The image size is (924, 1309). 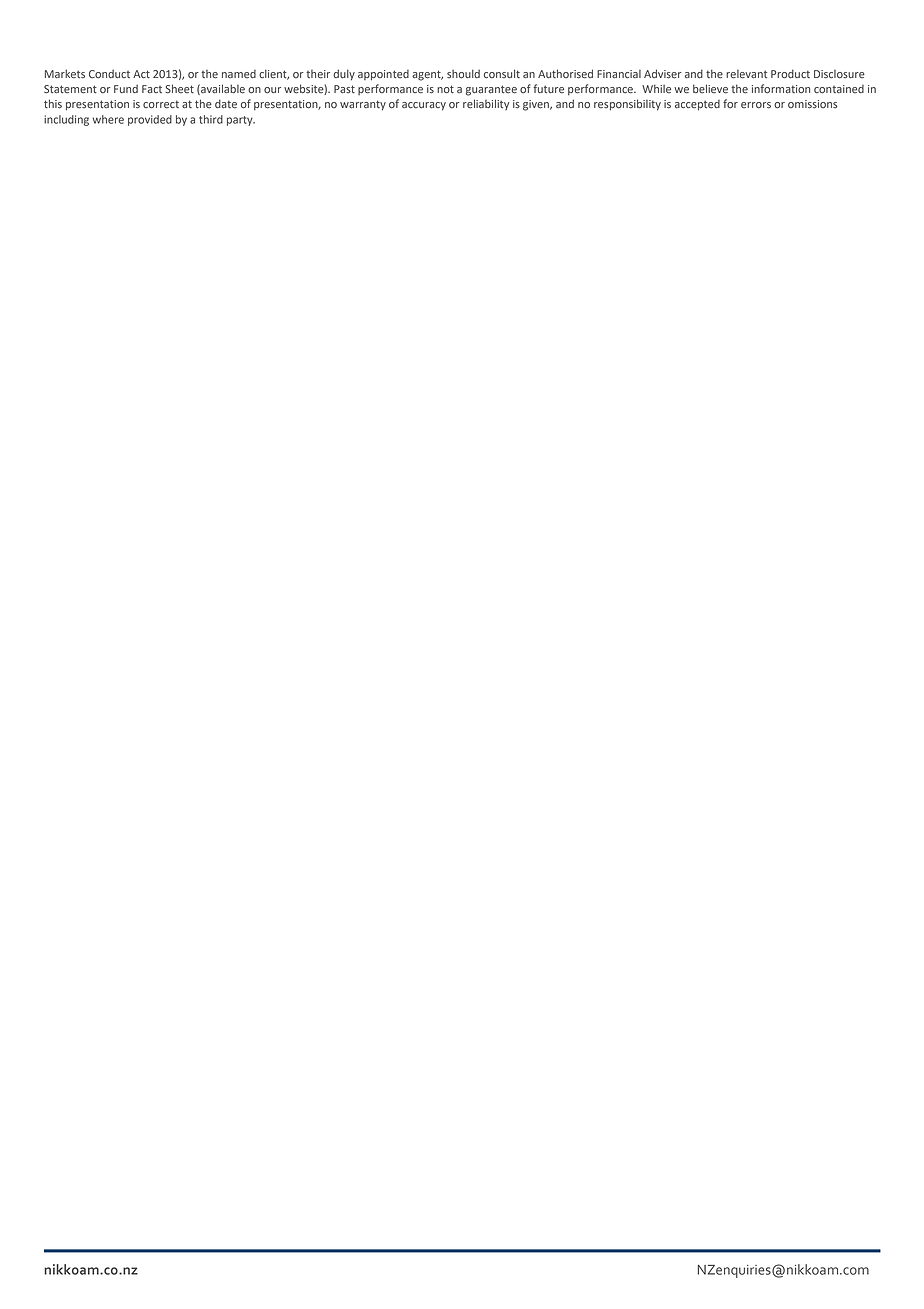 I want to click on should, so click(x=463, y=74).
